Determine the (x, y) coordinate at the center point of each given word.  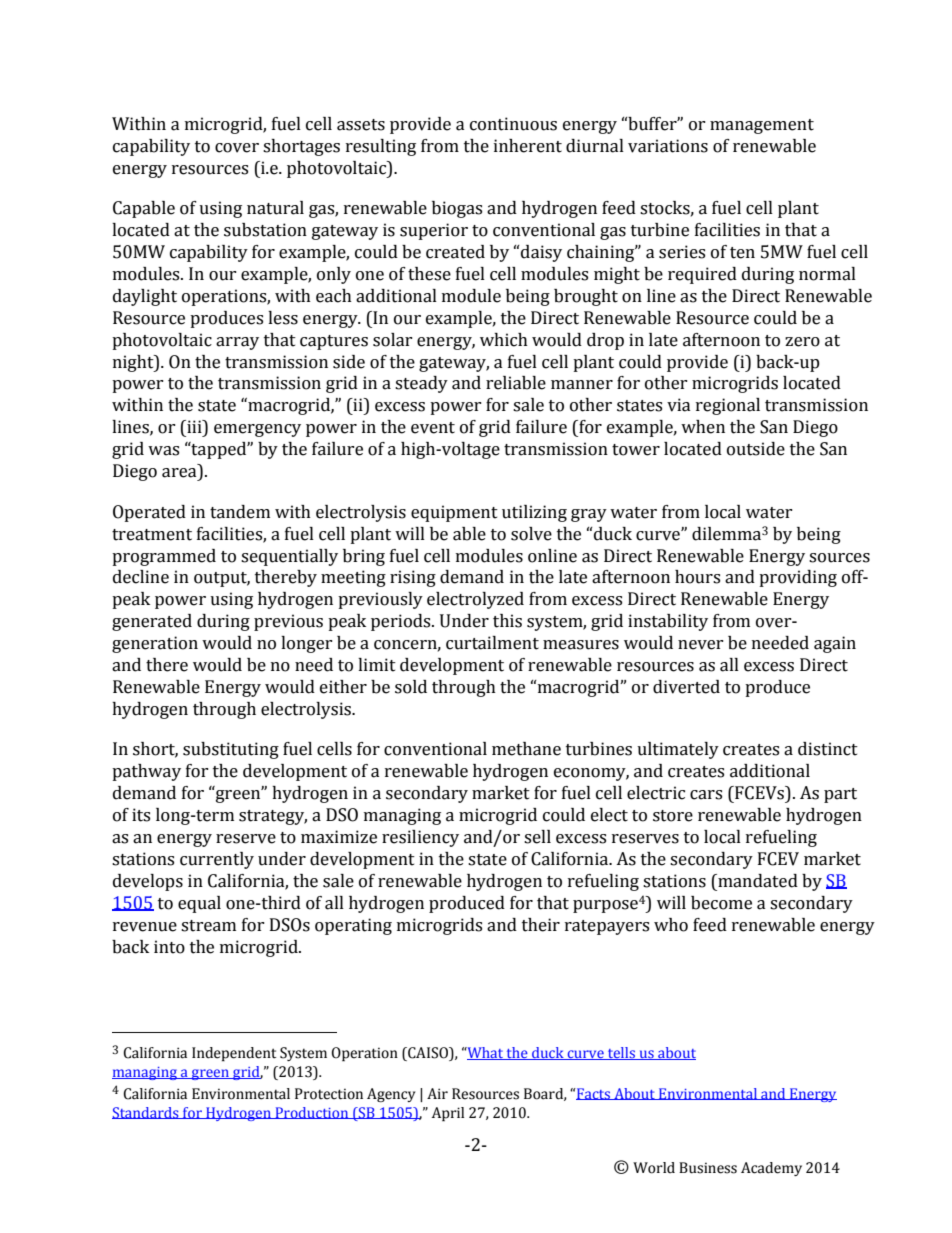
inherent (528, 146)
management (762, 126)
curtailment (492, 643)
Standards (146, 1113)
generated (152, 622)
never (701, 645)
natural (275, 208)
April (448, 1114)
